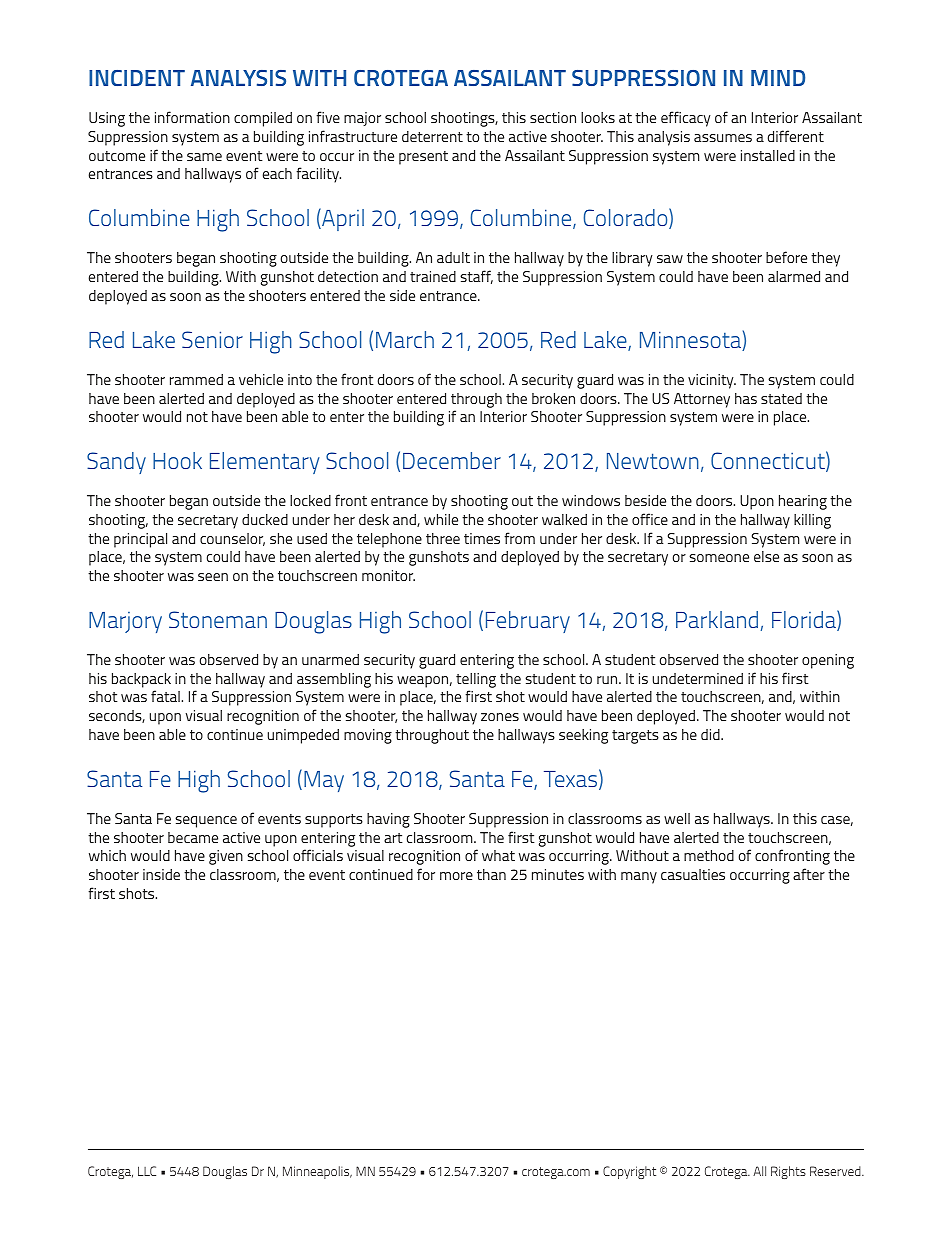 The height and width of the screenshot is (1233, 952). Describe the element at coordinates (723, 138) in the screenshot. I see `assumes` at that location.
